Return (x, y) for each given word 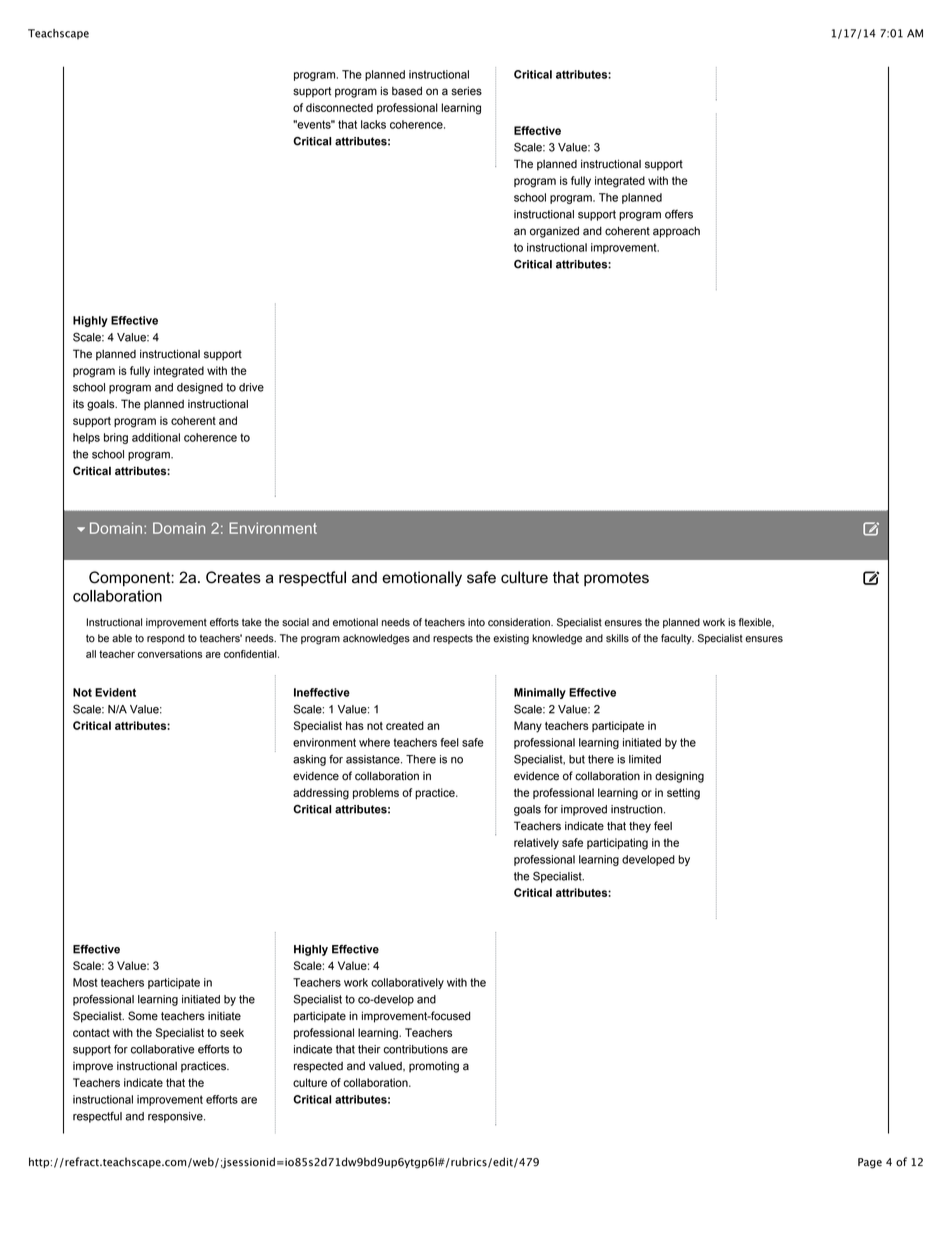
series (466, 91)
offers (679, 214)
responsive (176, 1117)
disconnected (339, 107)
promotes (616, 579)
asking (309, 760)
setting (683, 794)
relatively (536, 844)
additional (156, 437)
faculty (677, 639)
